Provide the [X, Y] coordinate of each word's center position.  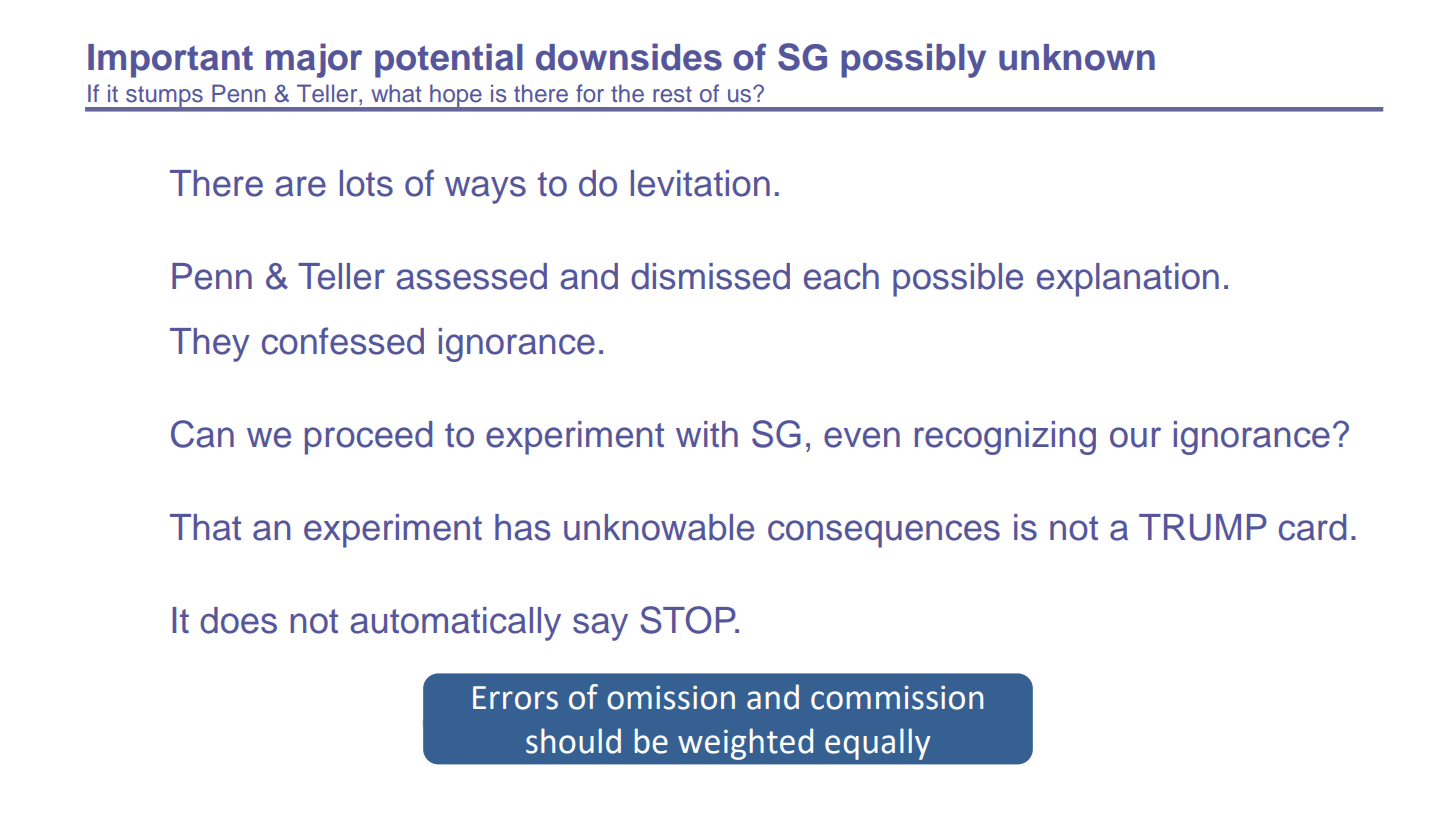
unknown [1077, 57]
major [314, 60]
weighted [745, 744]
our [1135, 437]
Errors [515, 698]
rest [672, 94]
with [707, 434]
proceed [368, 438]
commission [897, 697]
